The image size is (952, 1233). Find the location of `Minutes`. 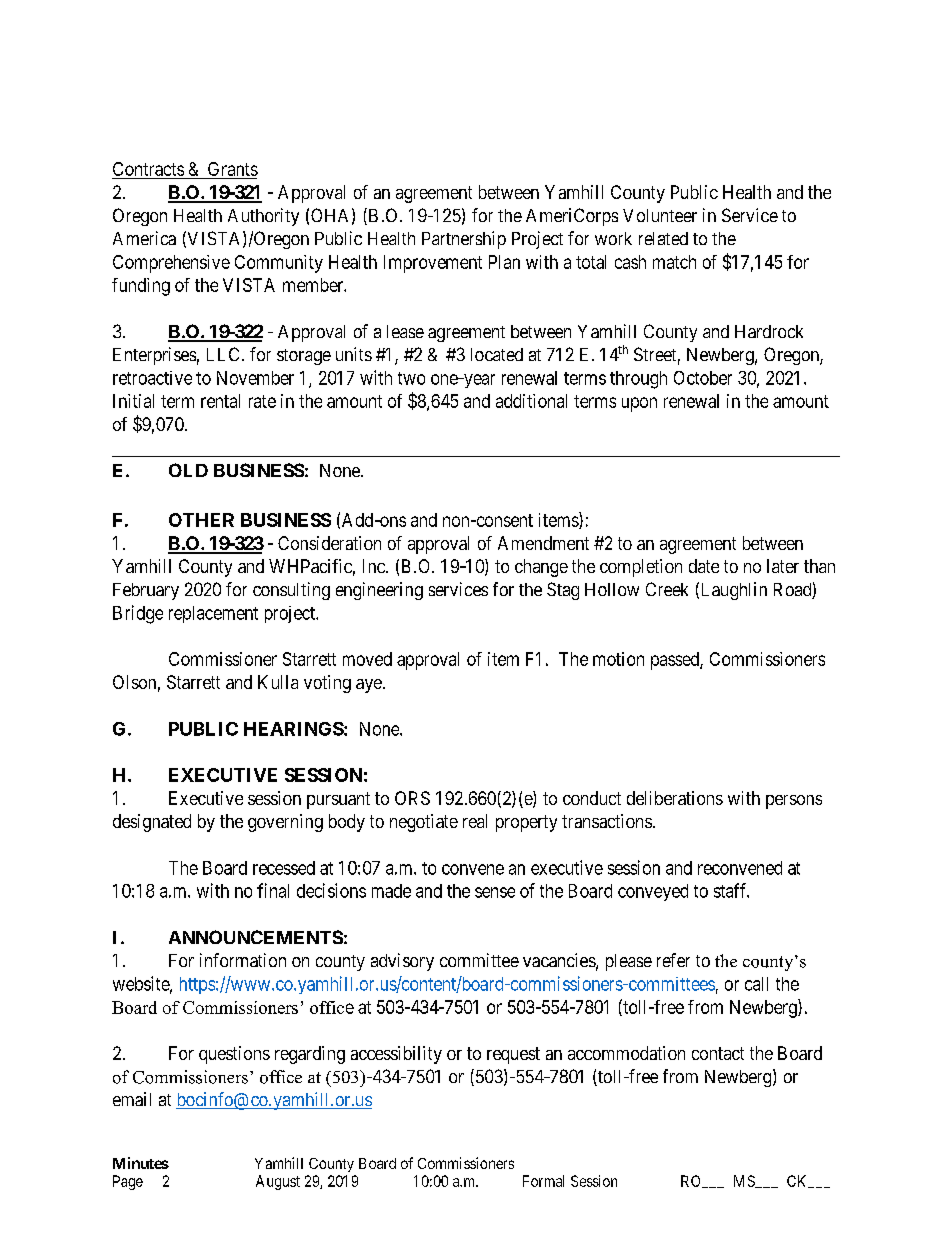

Minutes is located at coordinates (141, 1163).
